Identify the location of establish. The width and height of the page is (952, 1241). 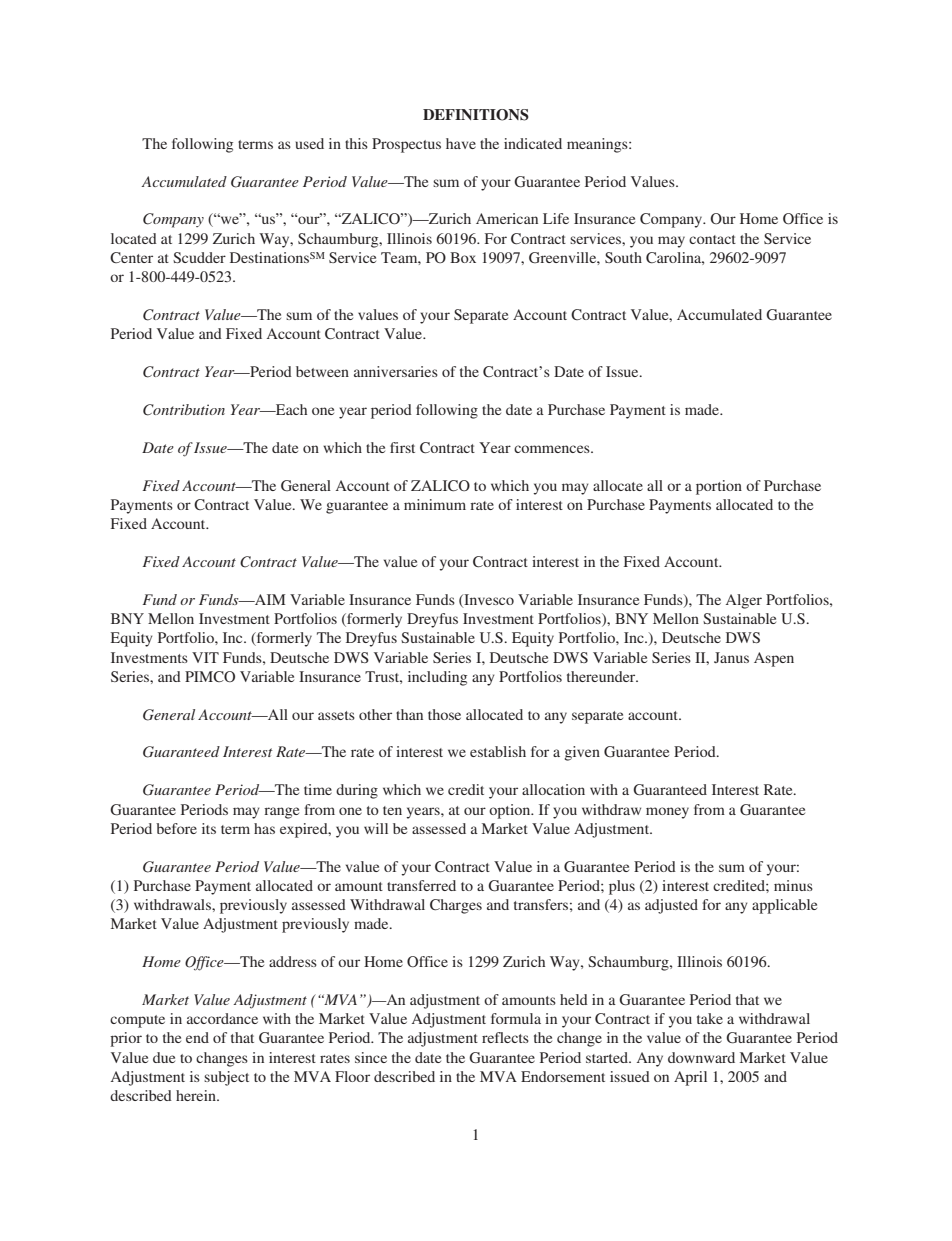
(498, 751).
